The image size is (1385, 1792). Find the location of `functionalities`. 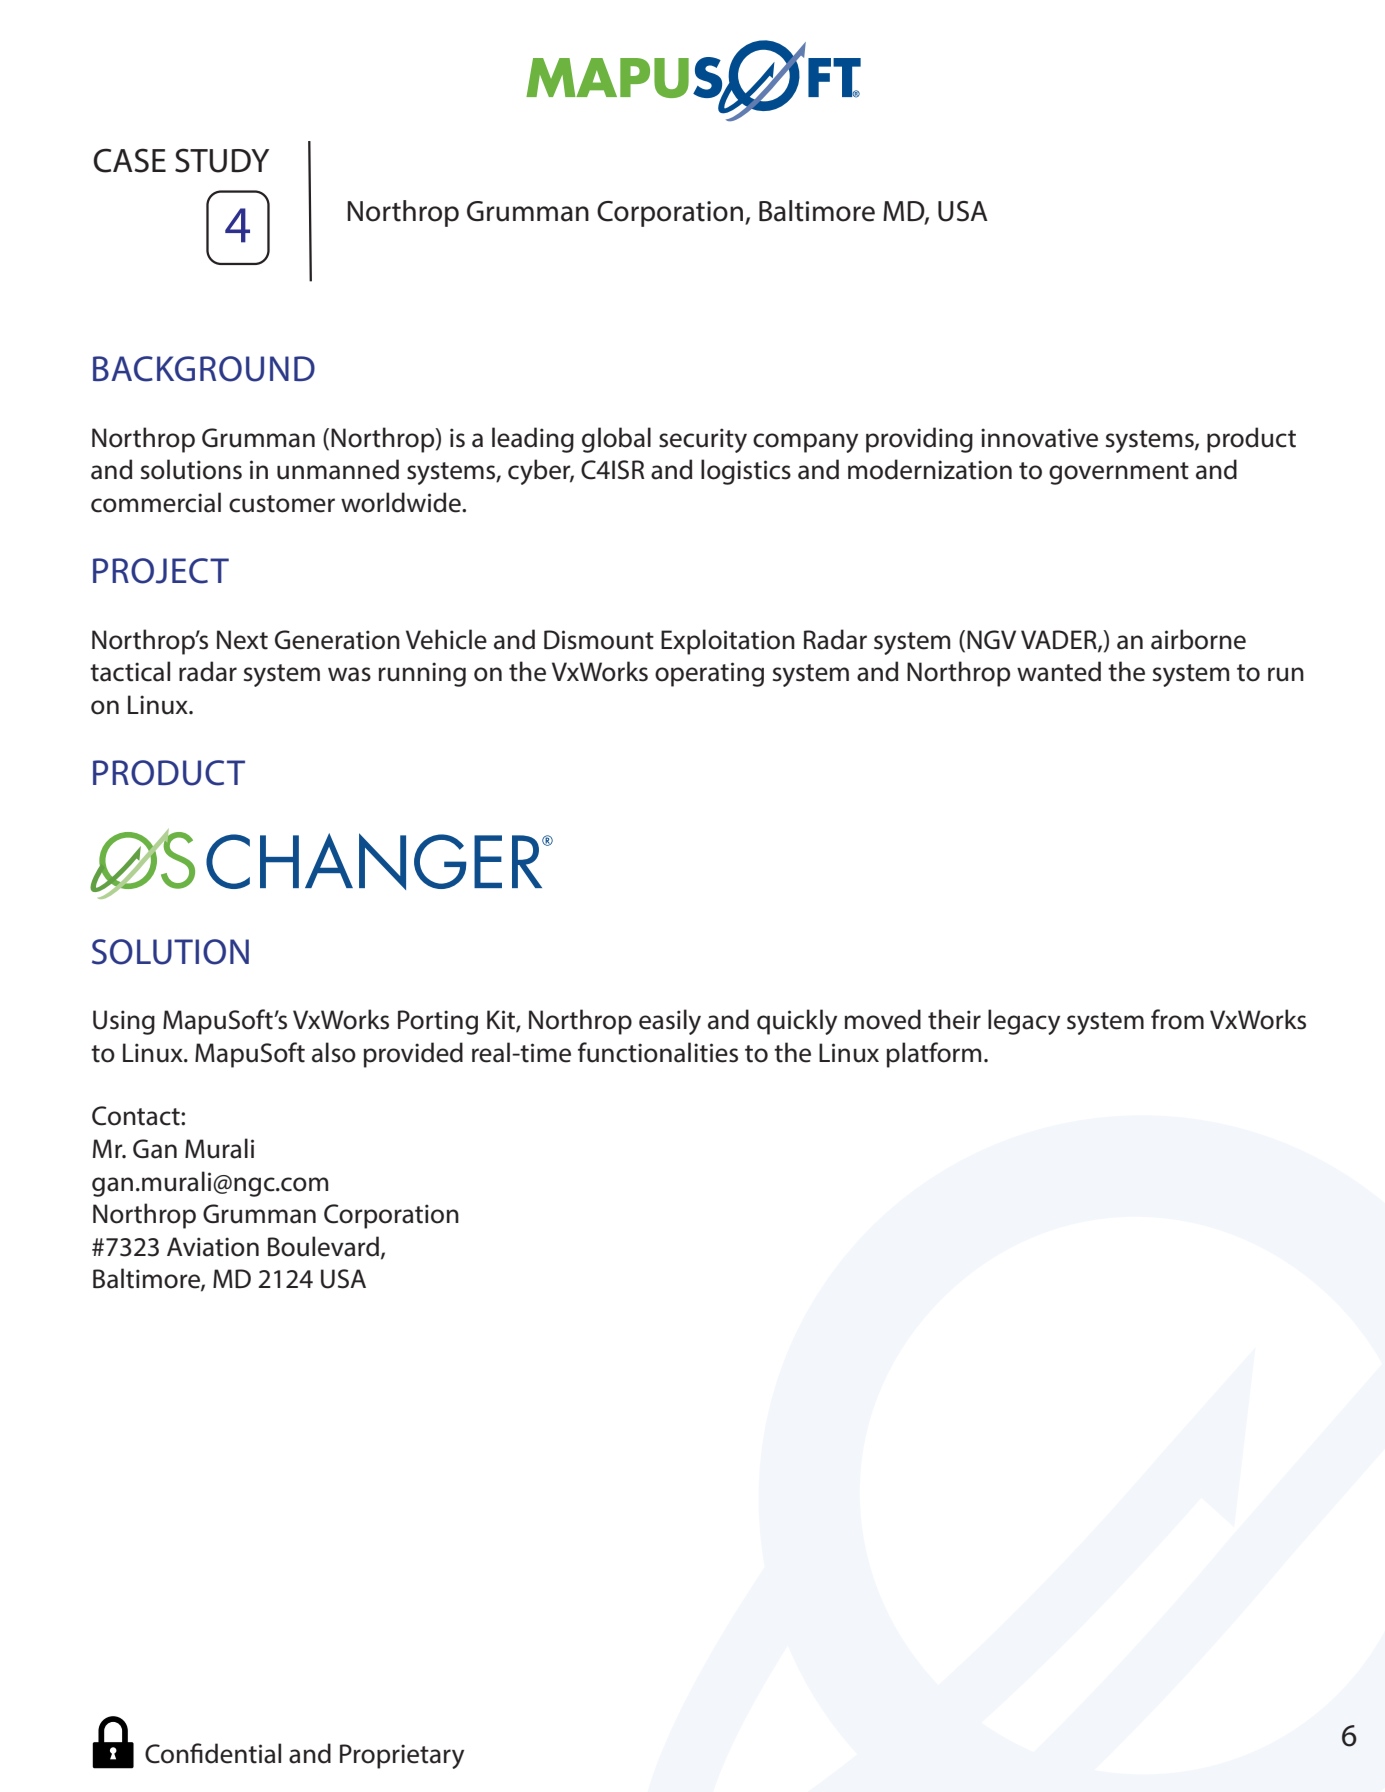

functionalities is located at coordinates (658, 1052).
